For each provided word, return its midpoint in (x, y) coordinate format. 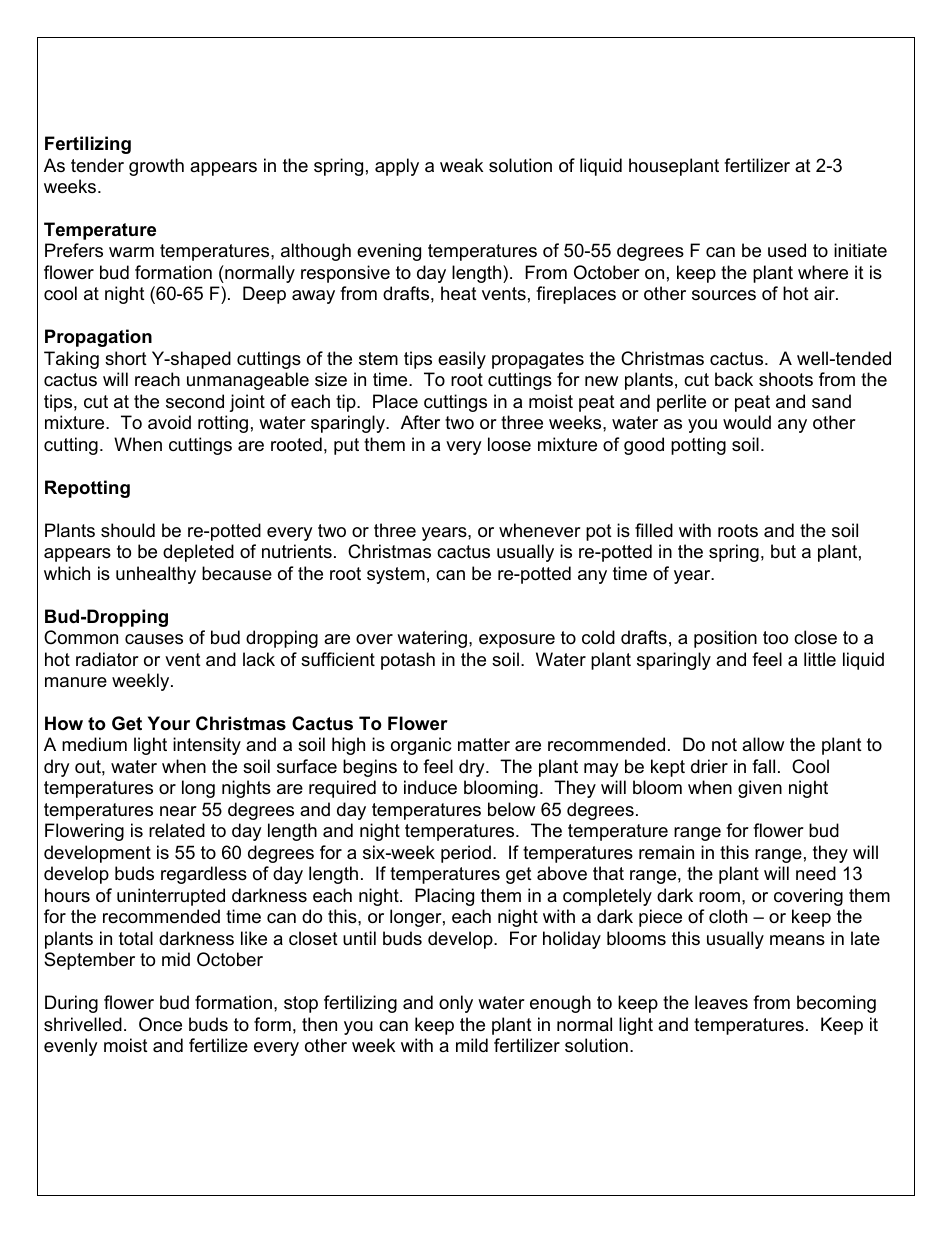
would (747, 422)
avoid (169, 422)
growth (156, 167)
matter (484, 744)
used (787, 250)
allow (763, 744)
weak (461, 165)
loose (509, 444)
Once (160, 1024)
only (456, 1004)
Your (169, 723)
